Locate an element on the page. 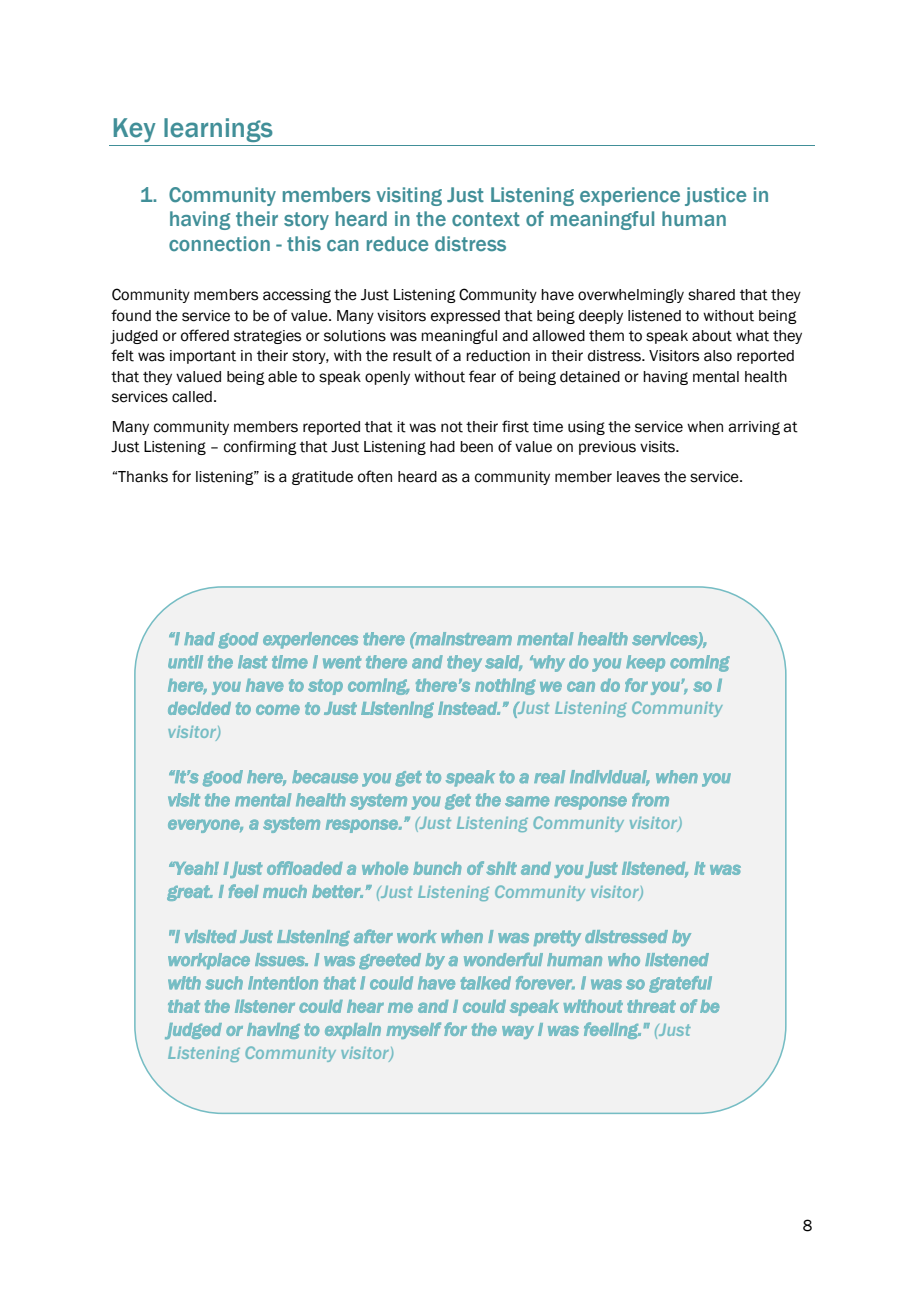 This document has width=924, height=1308. same is located at coordinates (527, 801).
